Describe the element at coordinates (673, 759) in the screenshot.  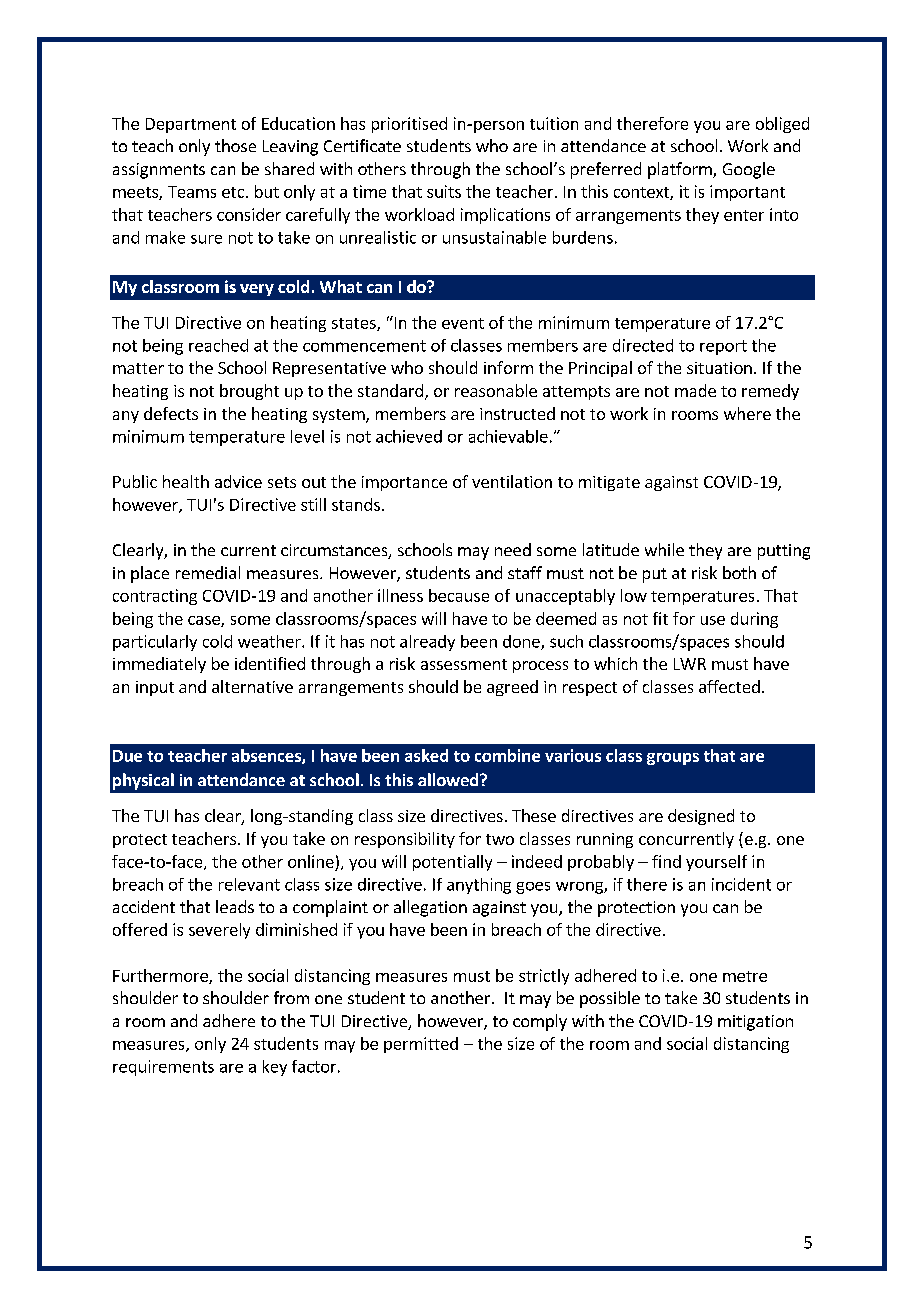
I see `groups` at that location.
